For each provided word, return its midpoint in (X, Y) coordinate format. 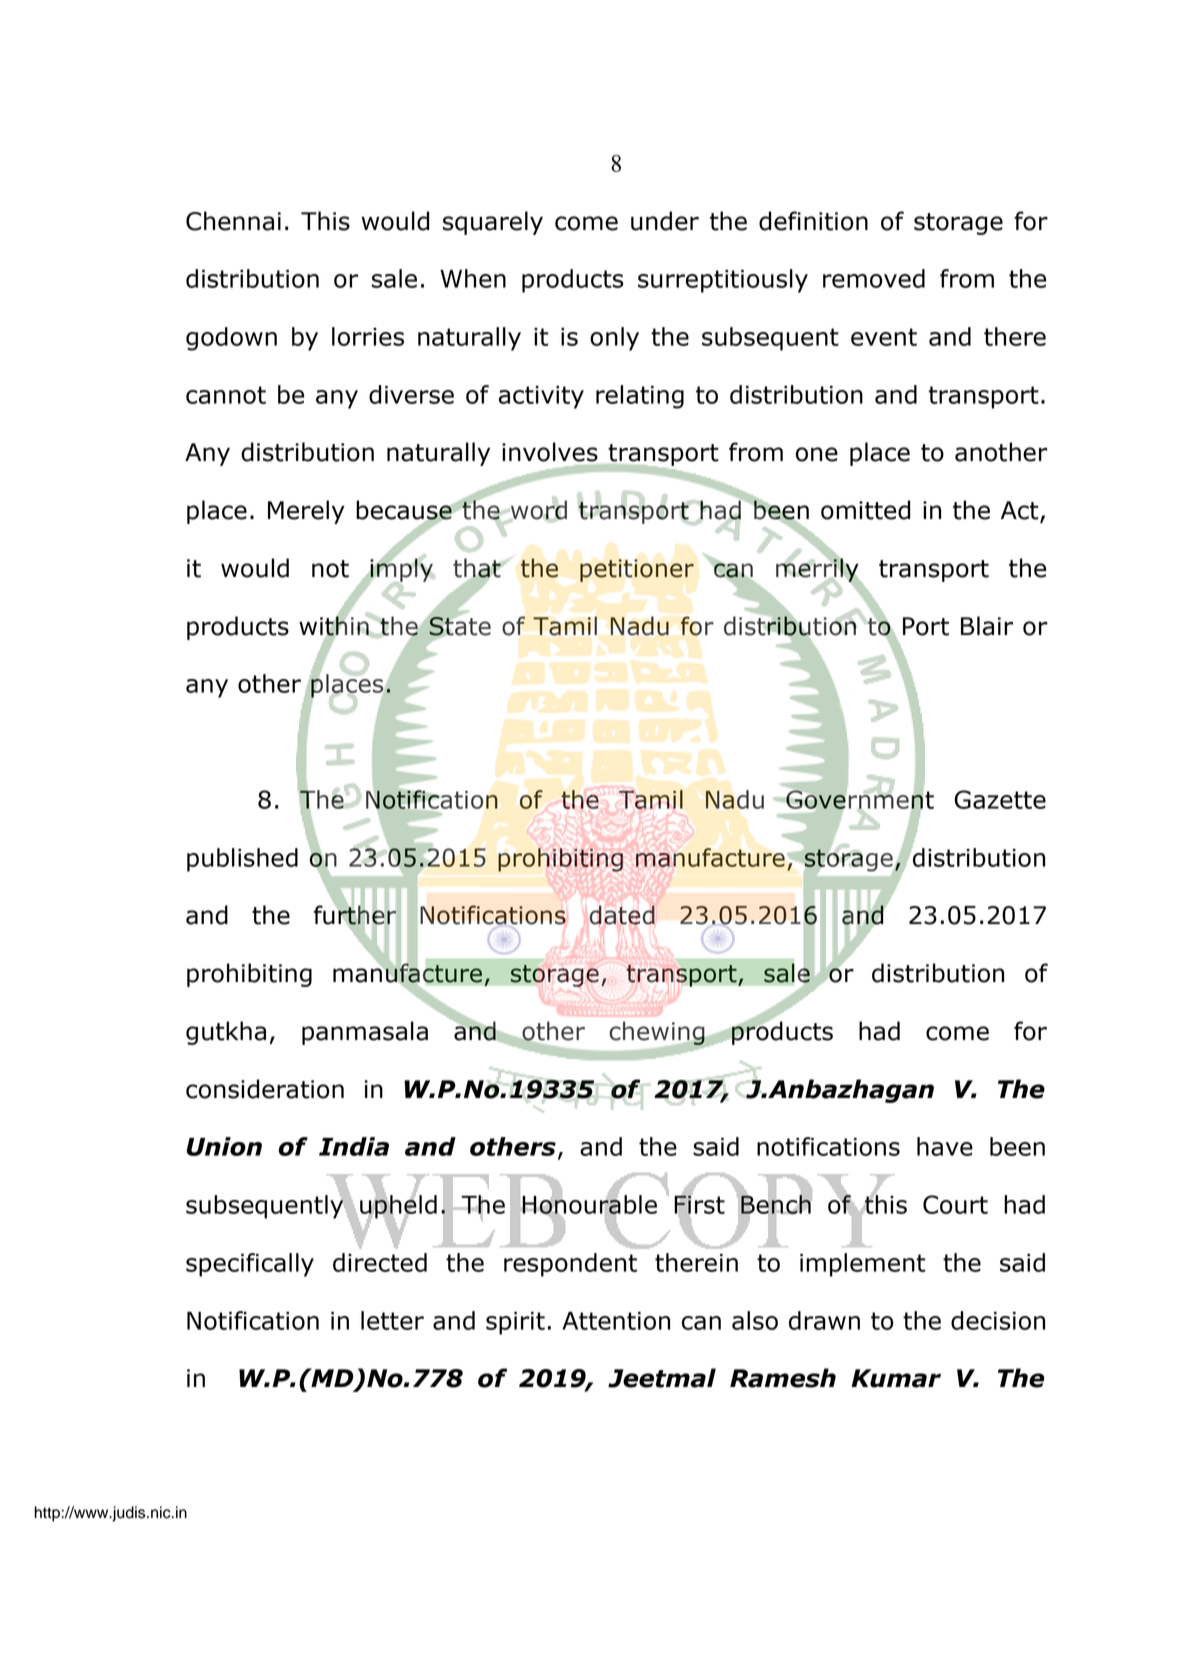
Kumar (896, 1378)
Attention (616, 1321)
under (665, 221)
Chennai (233, 221)
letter (392, 1320)
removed (874, 278)
